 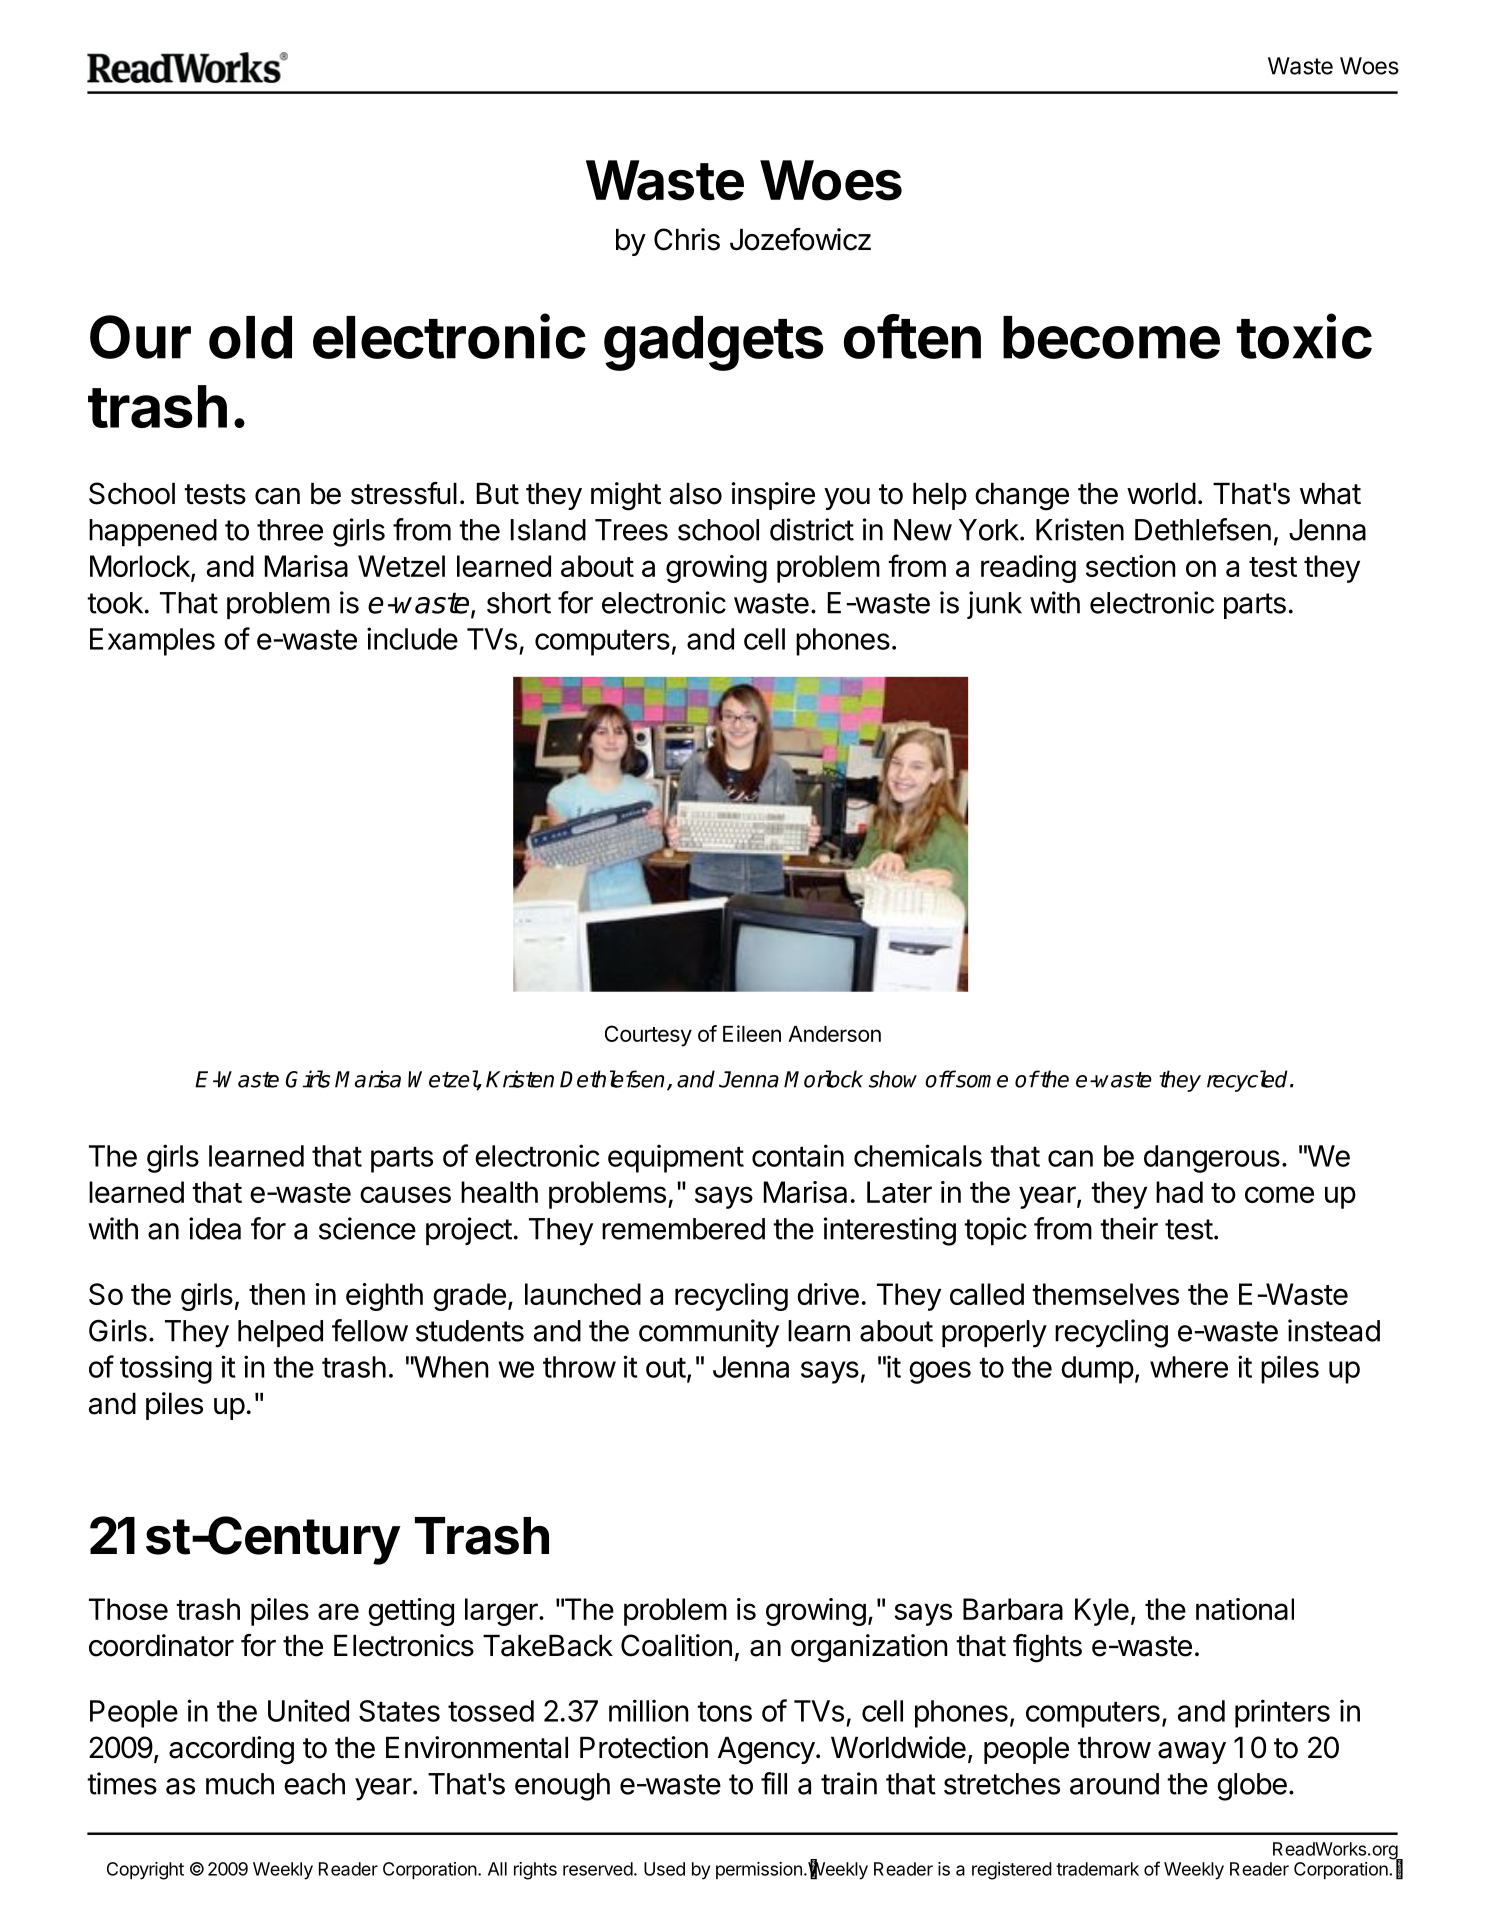 What do you see at coordinates (687, 239) in the screenshot?
I see `Chris` at bounding box center [687, 239].
